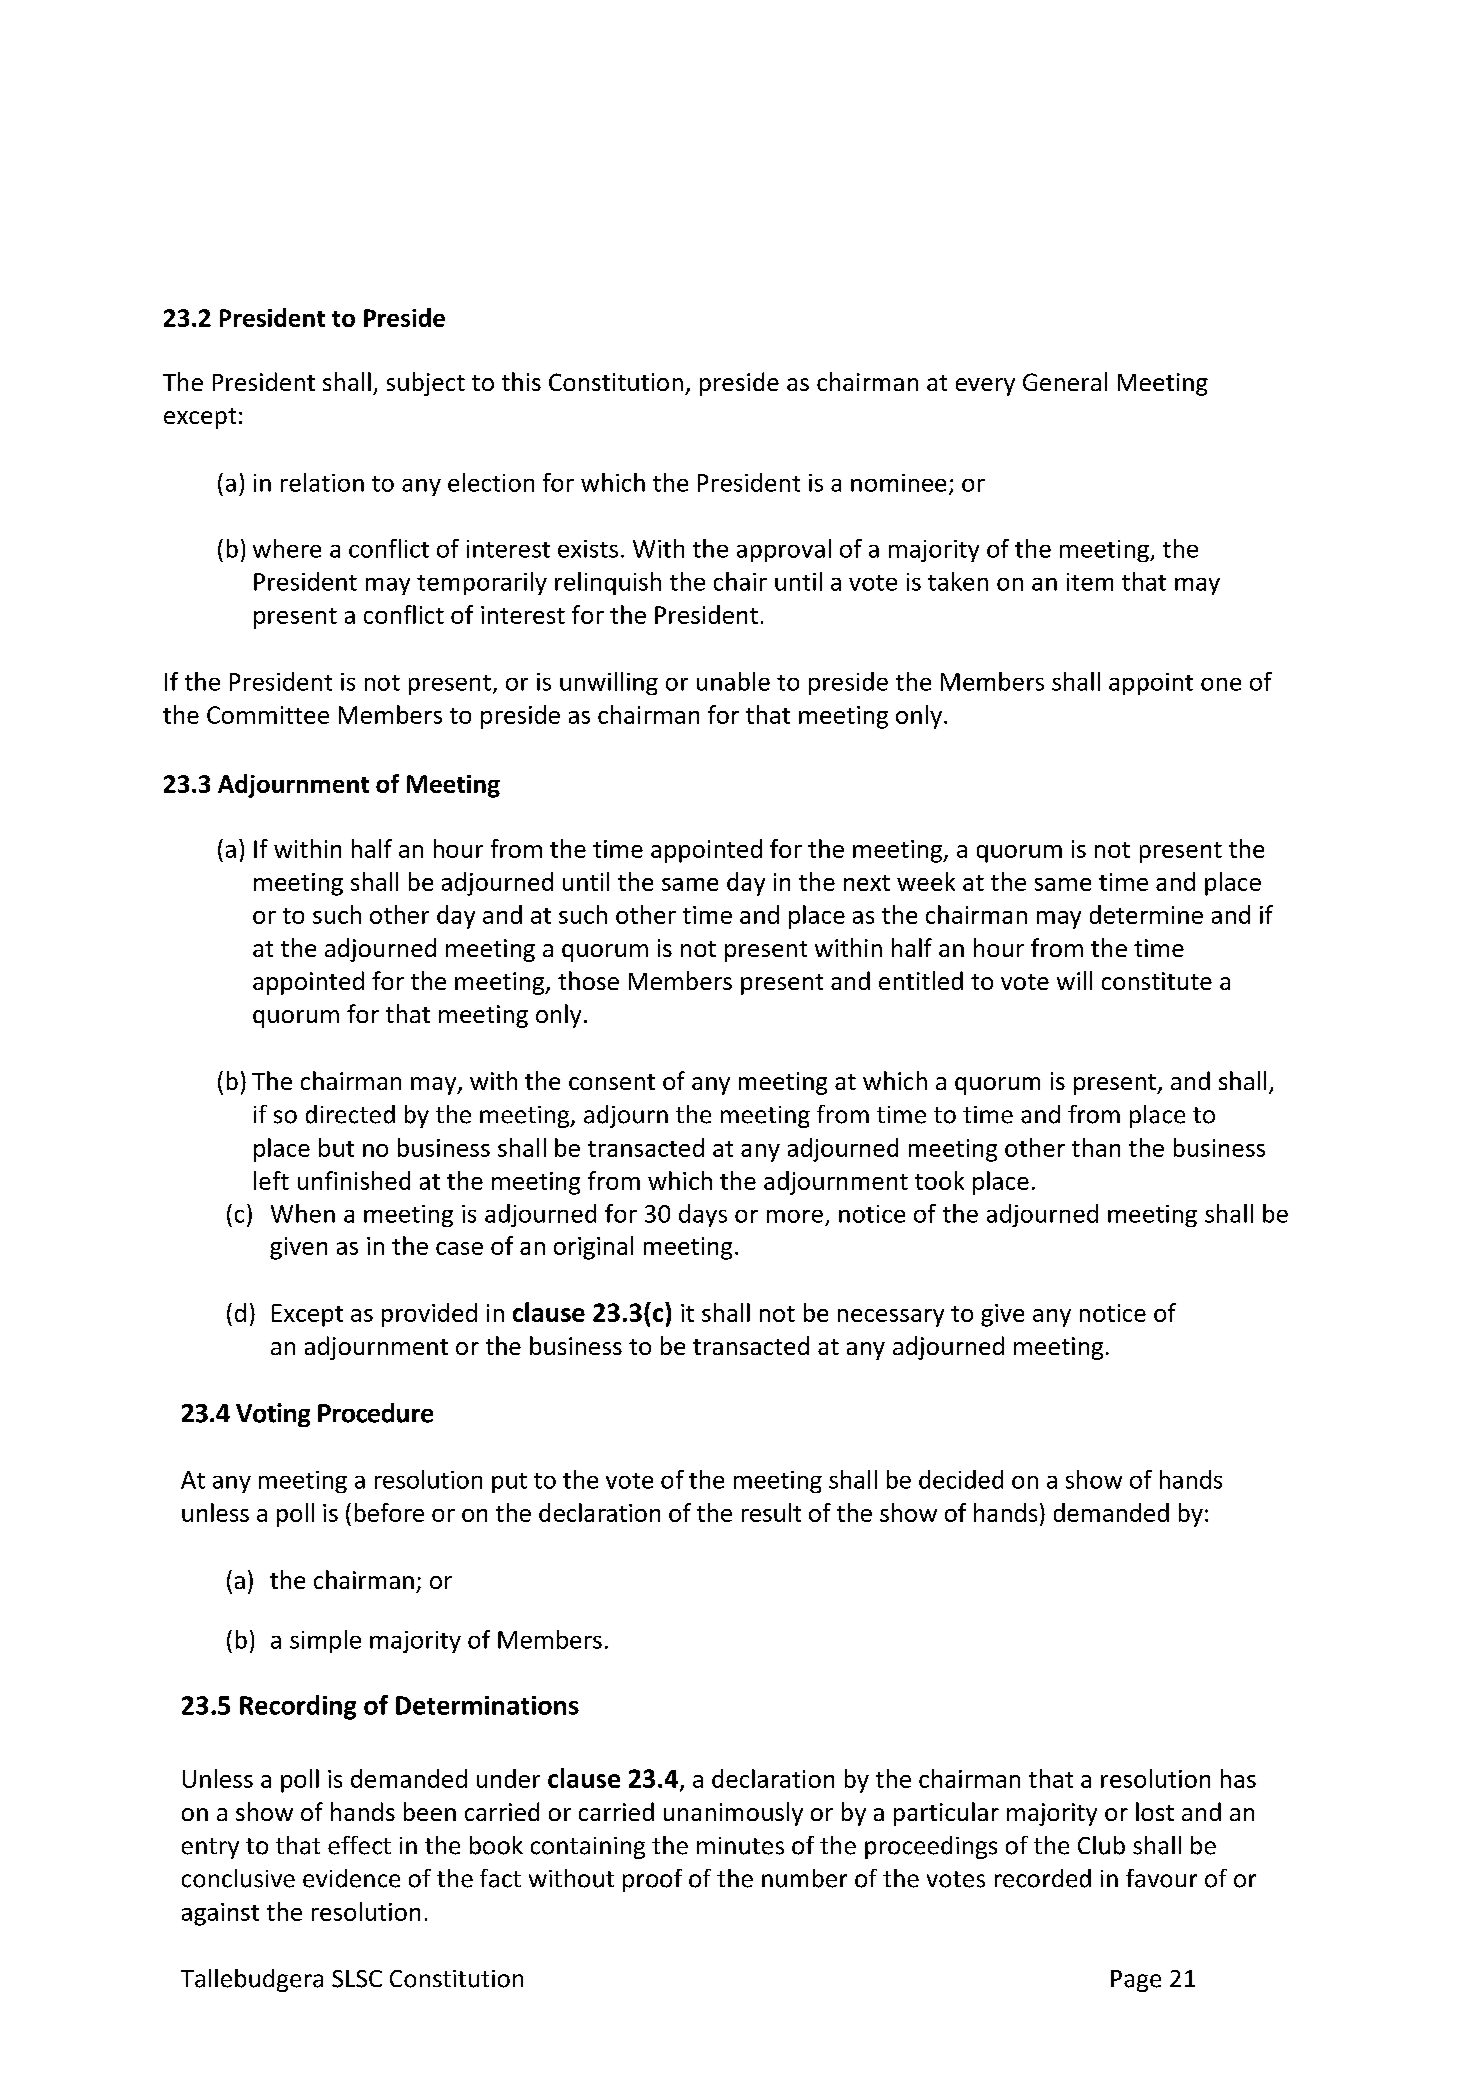  Describe the element at coordinates (733, 681) in the document. I see `unable` at that location.
